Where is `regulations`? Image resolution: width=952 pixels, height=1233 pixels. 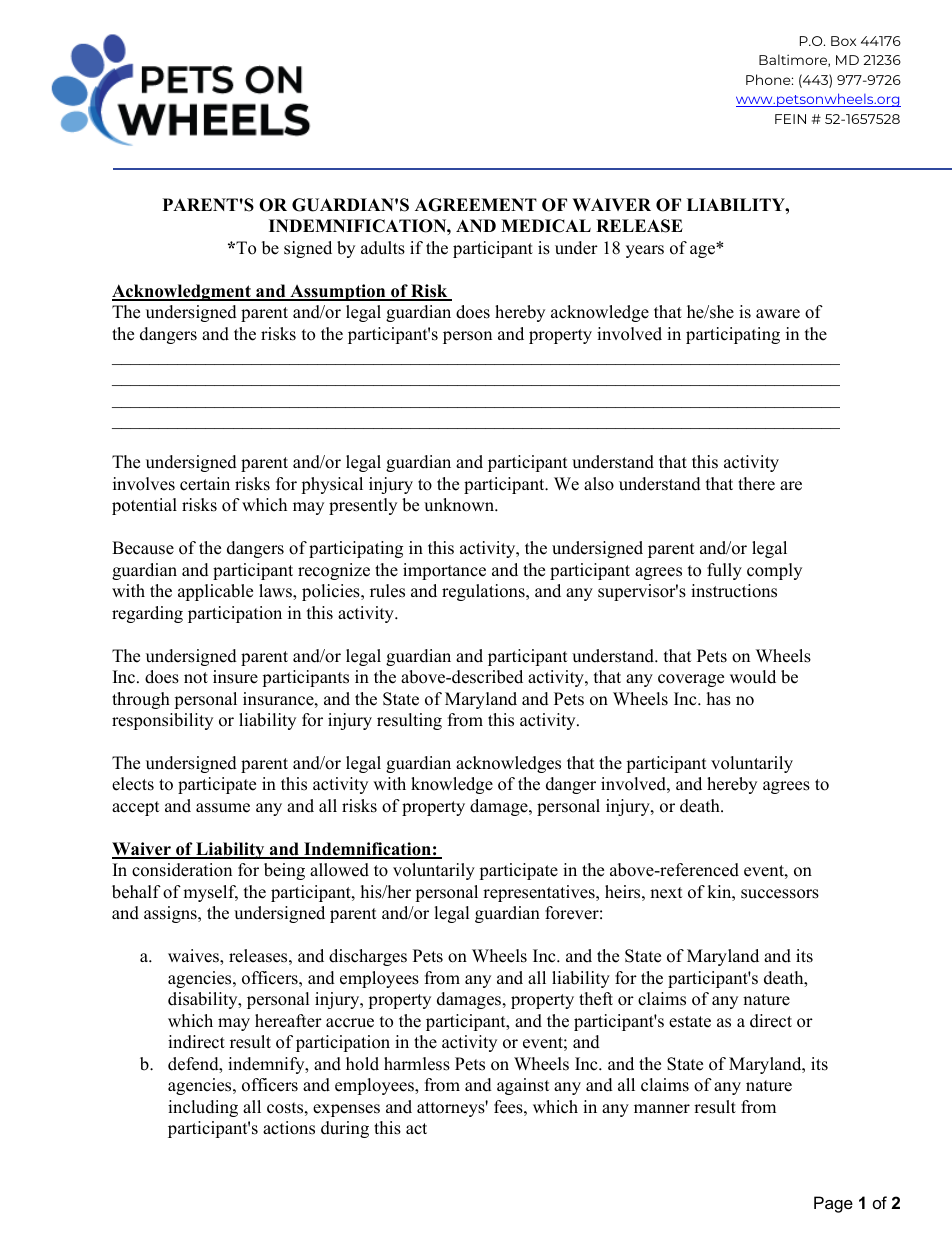
regulations is located at coordinates (484, 592).
